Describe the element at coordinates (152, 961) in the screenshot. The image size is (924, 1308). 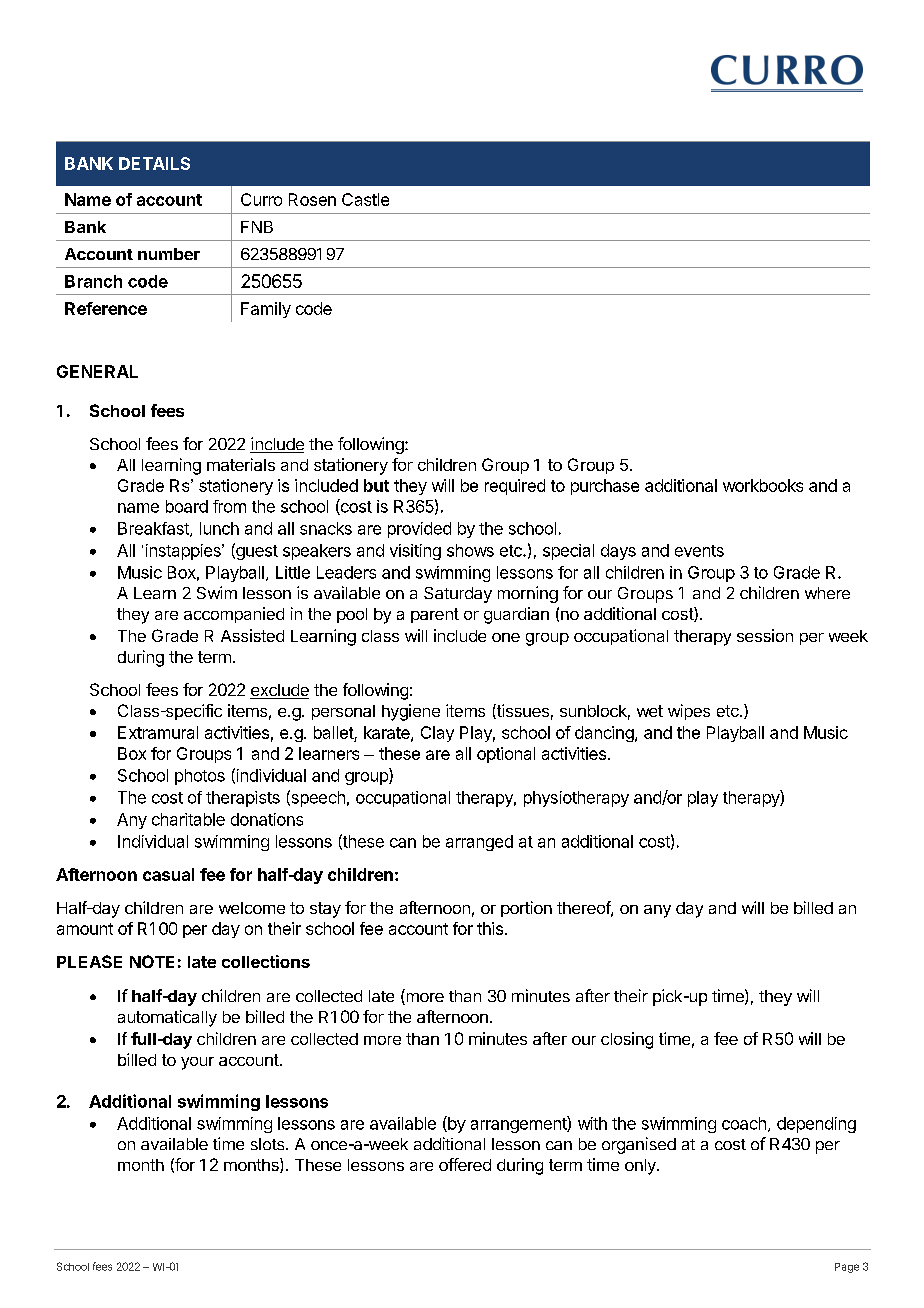
I see `NOTE` at that location.
